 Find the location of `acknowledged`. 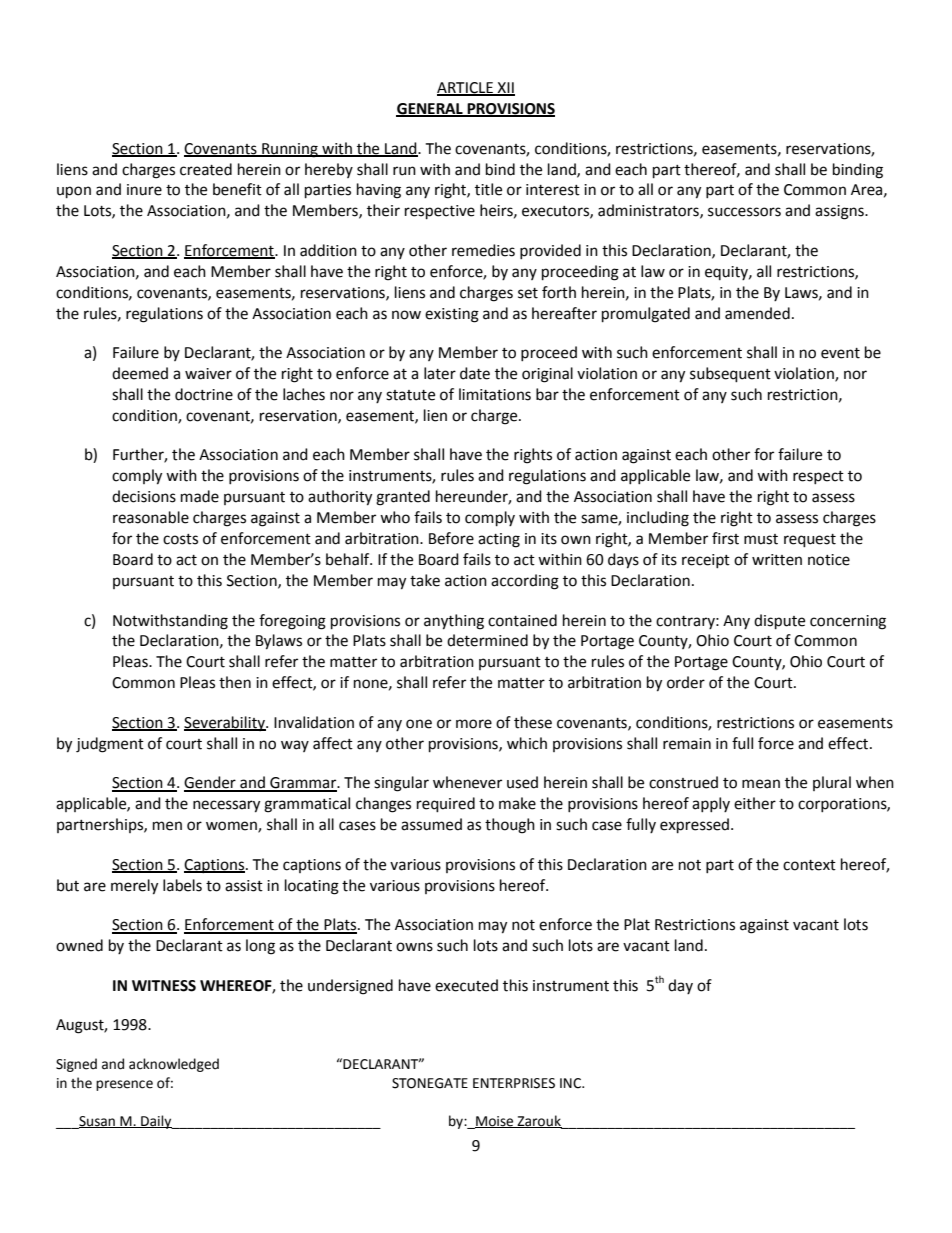

acknowledged is located at coordinates (174, 1065).
